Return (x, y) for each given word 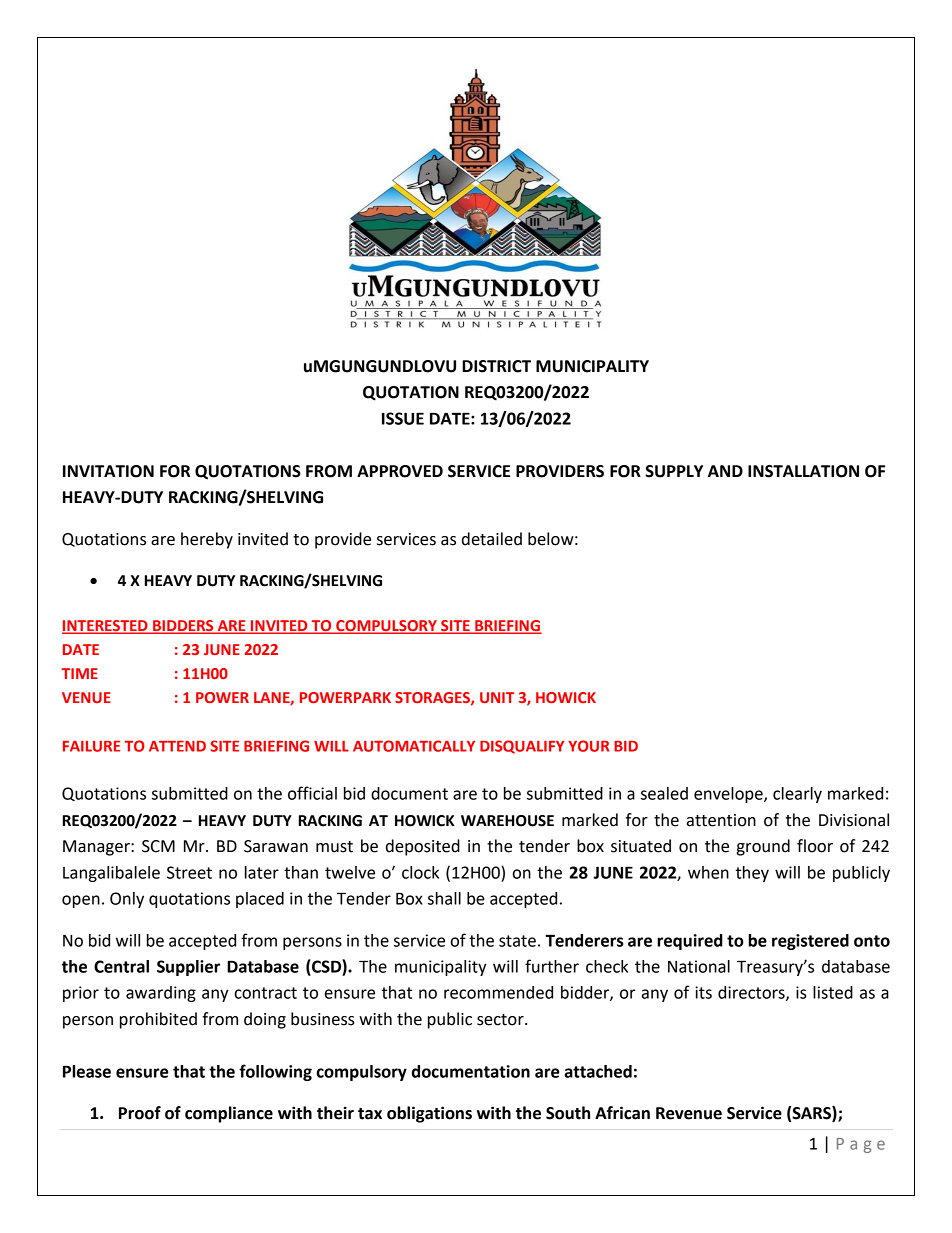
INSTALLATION (803, 471)
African (622, 1113)
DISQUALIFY (522, 747)
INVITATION (108, 471)
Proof (140, 1113)
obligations (429, 1114)
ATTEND (177, 746)
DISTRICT (496, 366)
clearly (797, 795)
